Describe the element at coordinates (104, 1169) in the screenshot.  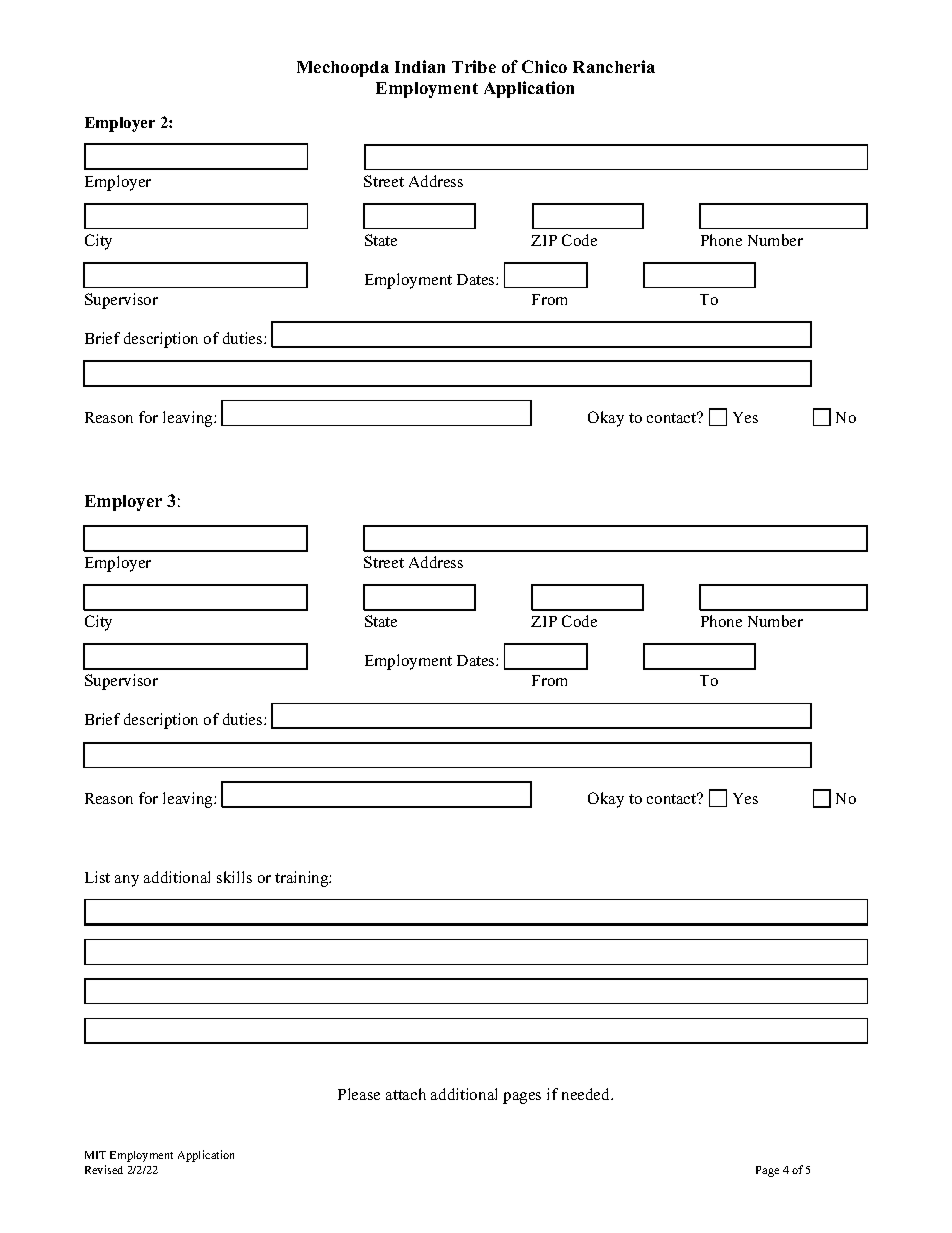
I see `Revised` at that location.
